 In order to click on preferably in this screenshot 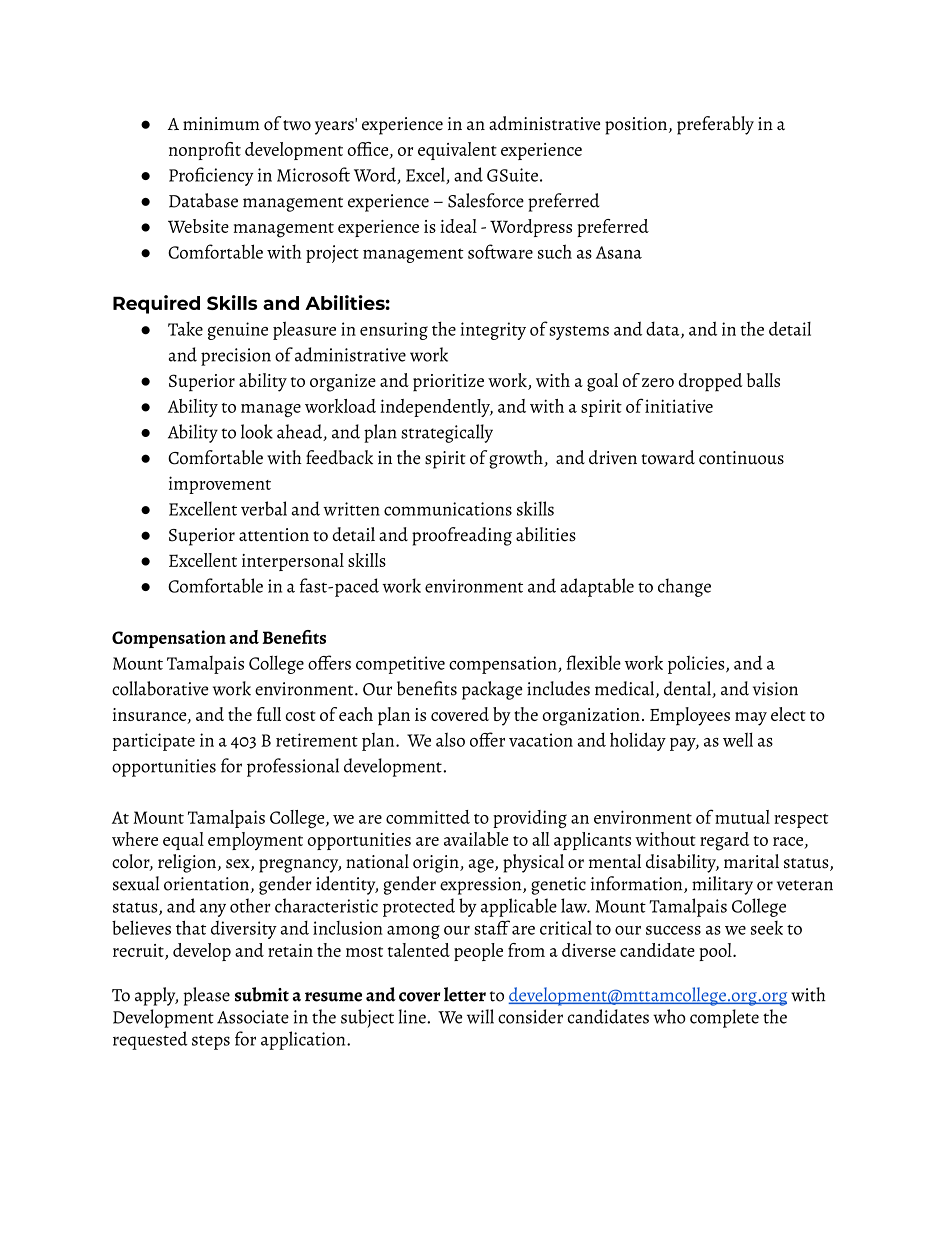, I will do `click(715, 125)`.
